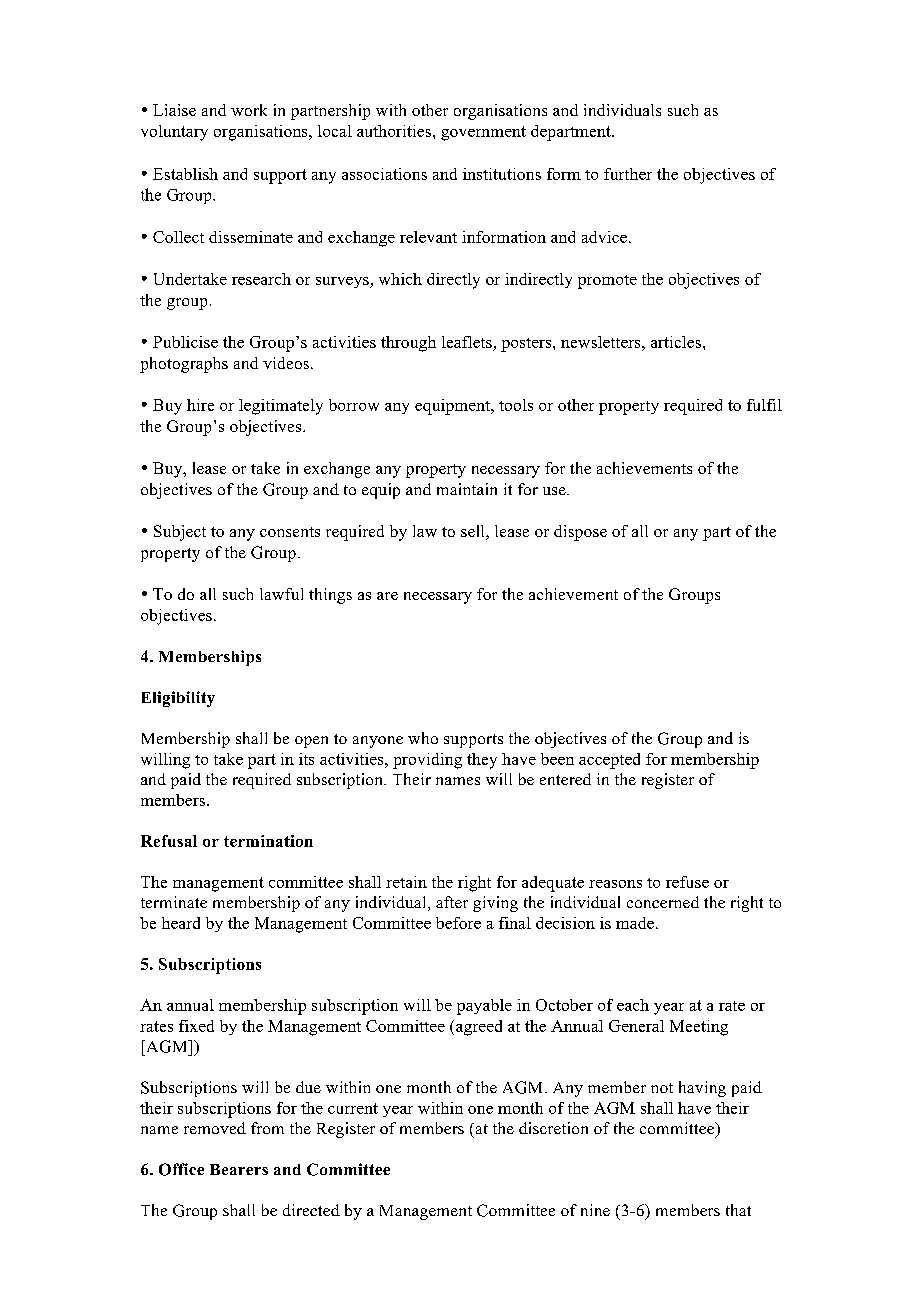 The width and height of the screenshot is (924, 1308). Describe the element at coordinates (628, 174) in the screenshot. I see `further` at that location.
